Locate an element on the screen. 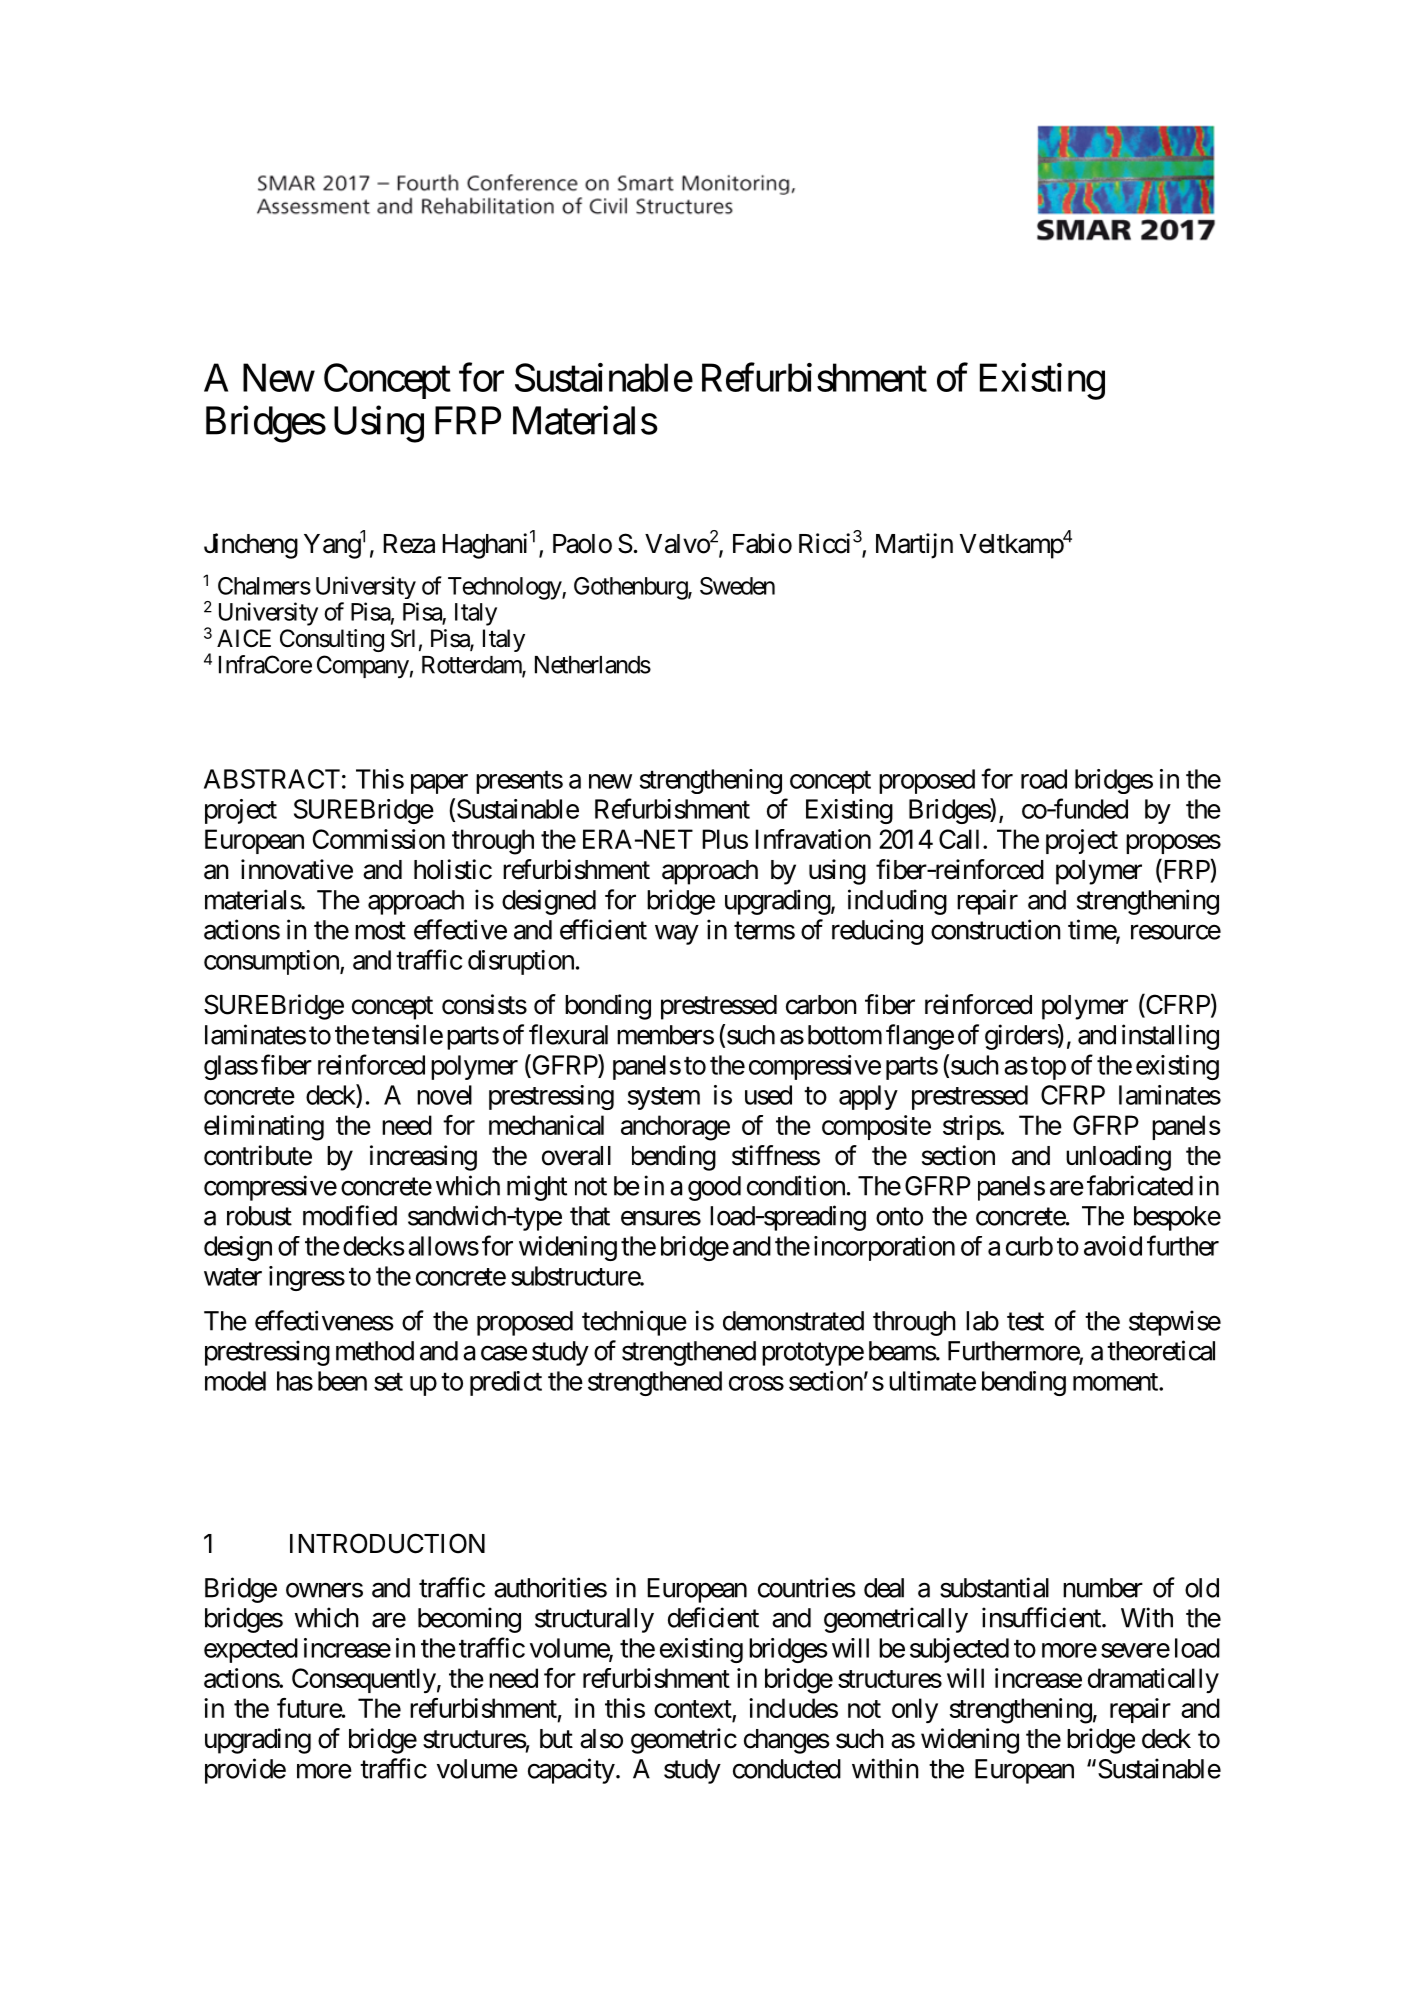 The image size is (1421, 2009). deficient is located at coordinates (713, 1617).
